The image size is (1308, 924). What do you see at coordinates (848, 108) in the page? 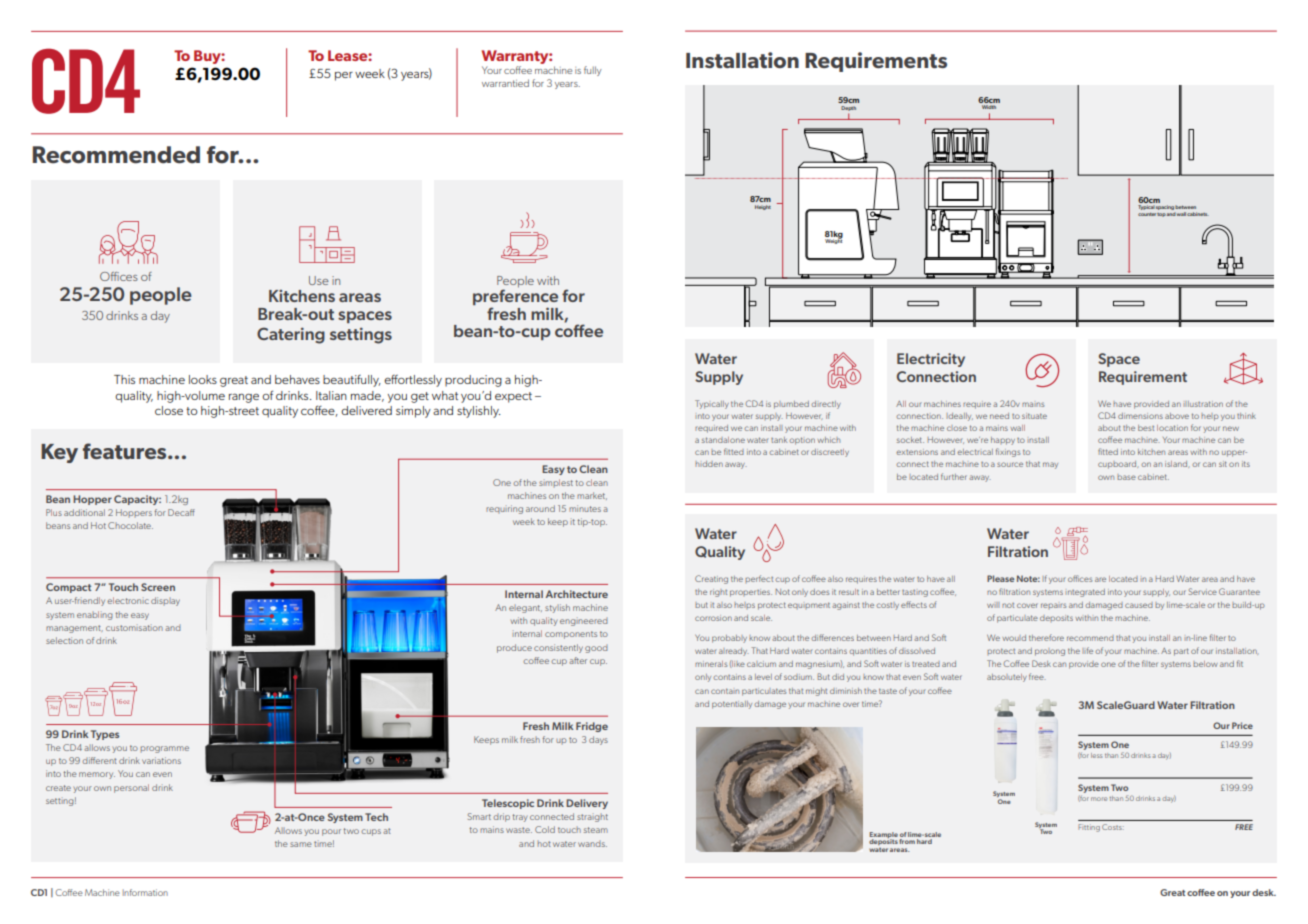
I see `Depth` at bounding box center [848, 108].
